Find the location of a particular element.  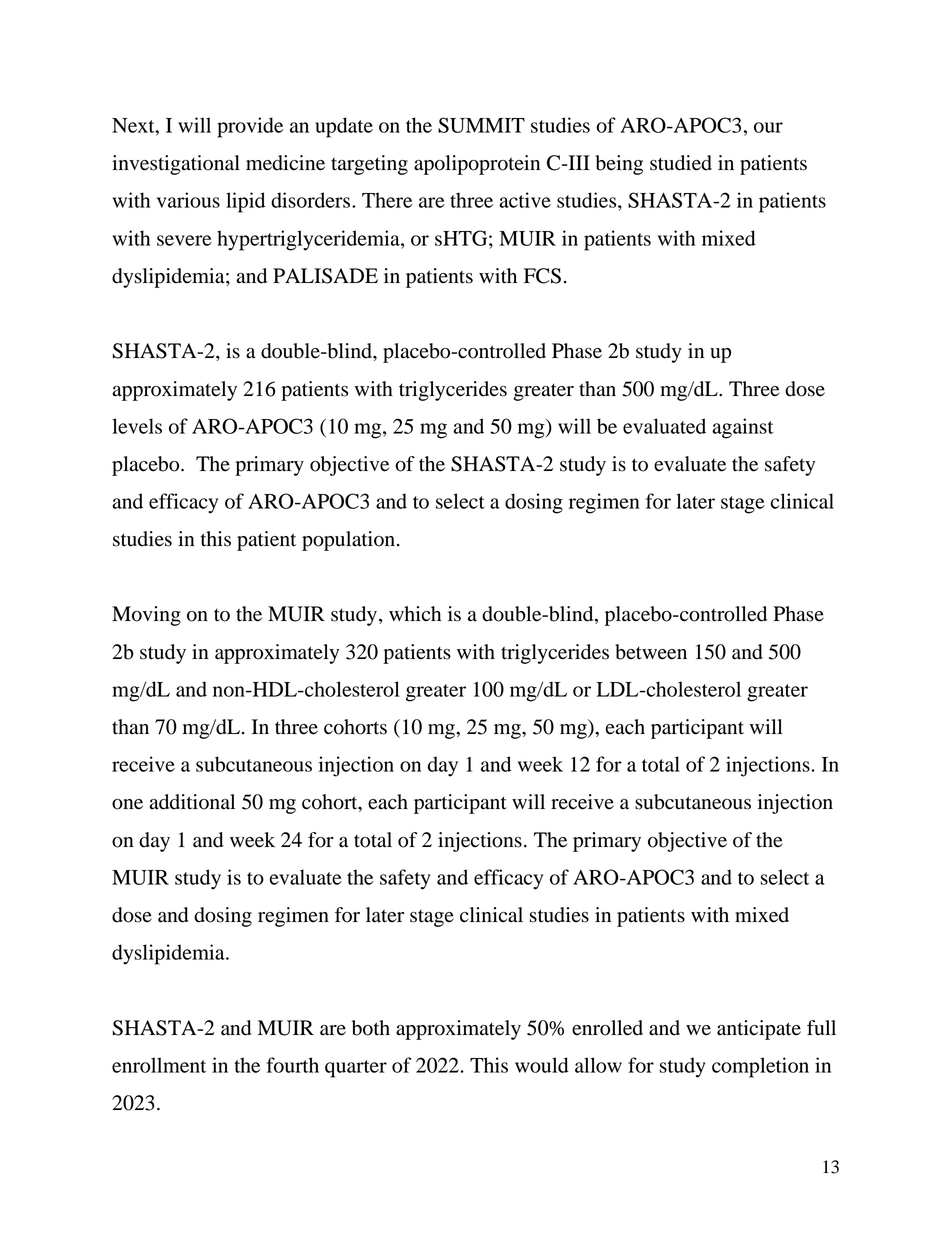

additional is located at coordinates (192, 802).
